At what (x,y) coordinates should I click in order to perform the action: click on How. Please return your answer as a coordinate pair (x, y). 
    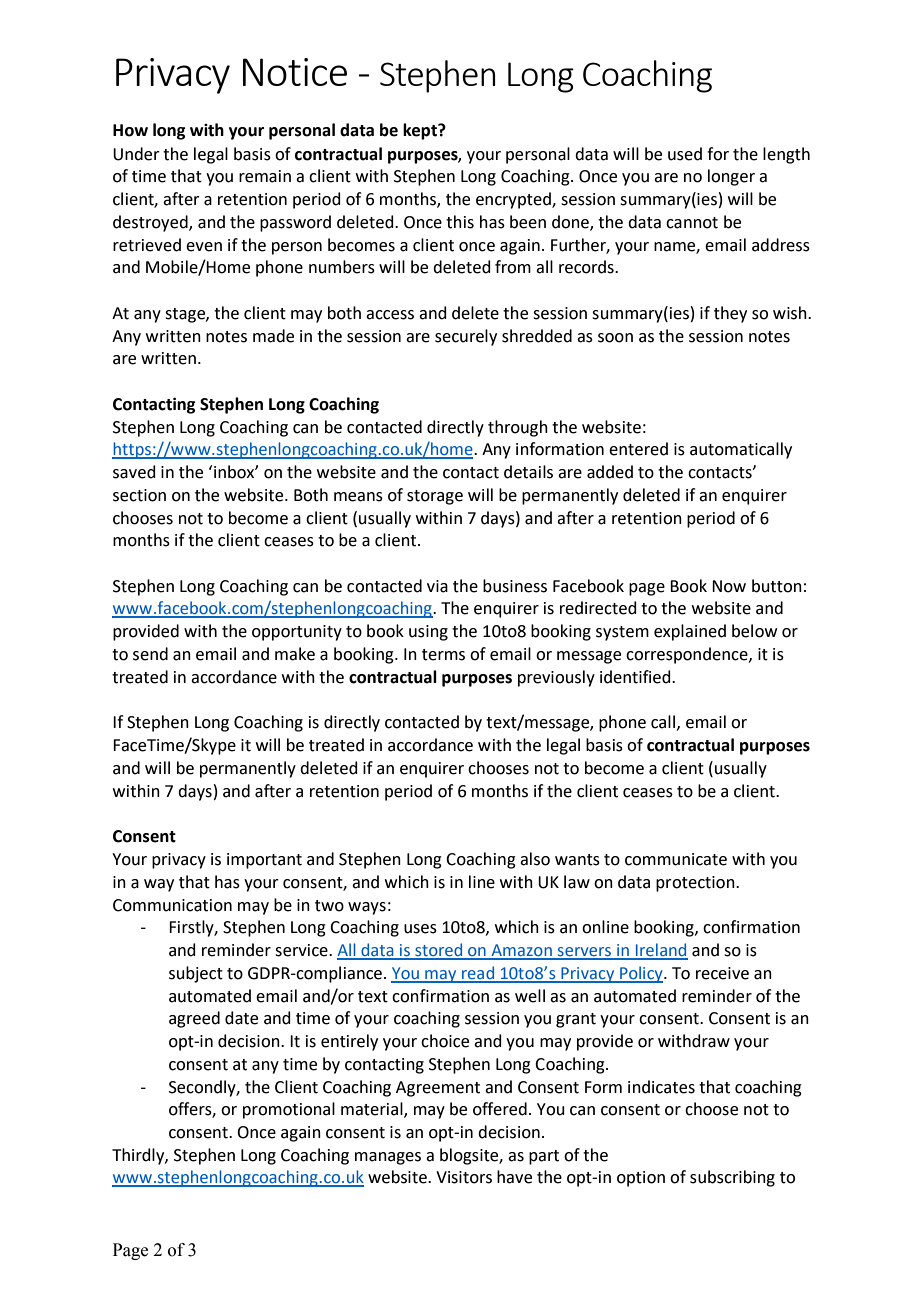
    Looking at the image, I should click on (130, 130).
